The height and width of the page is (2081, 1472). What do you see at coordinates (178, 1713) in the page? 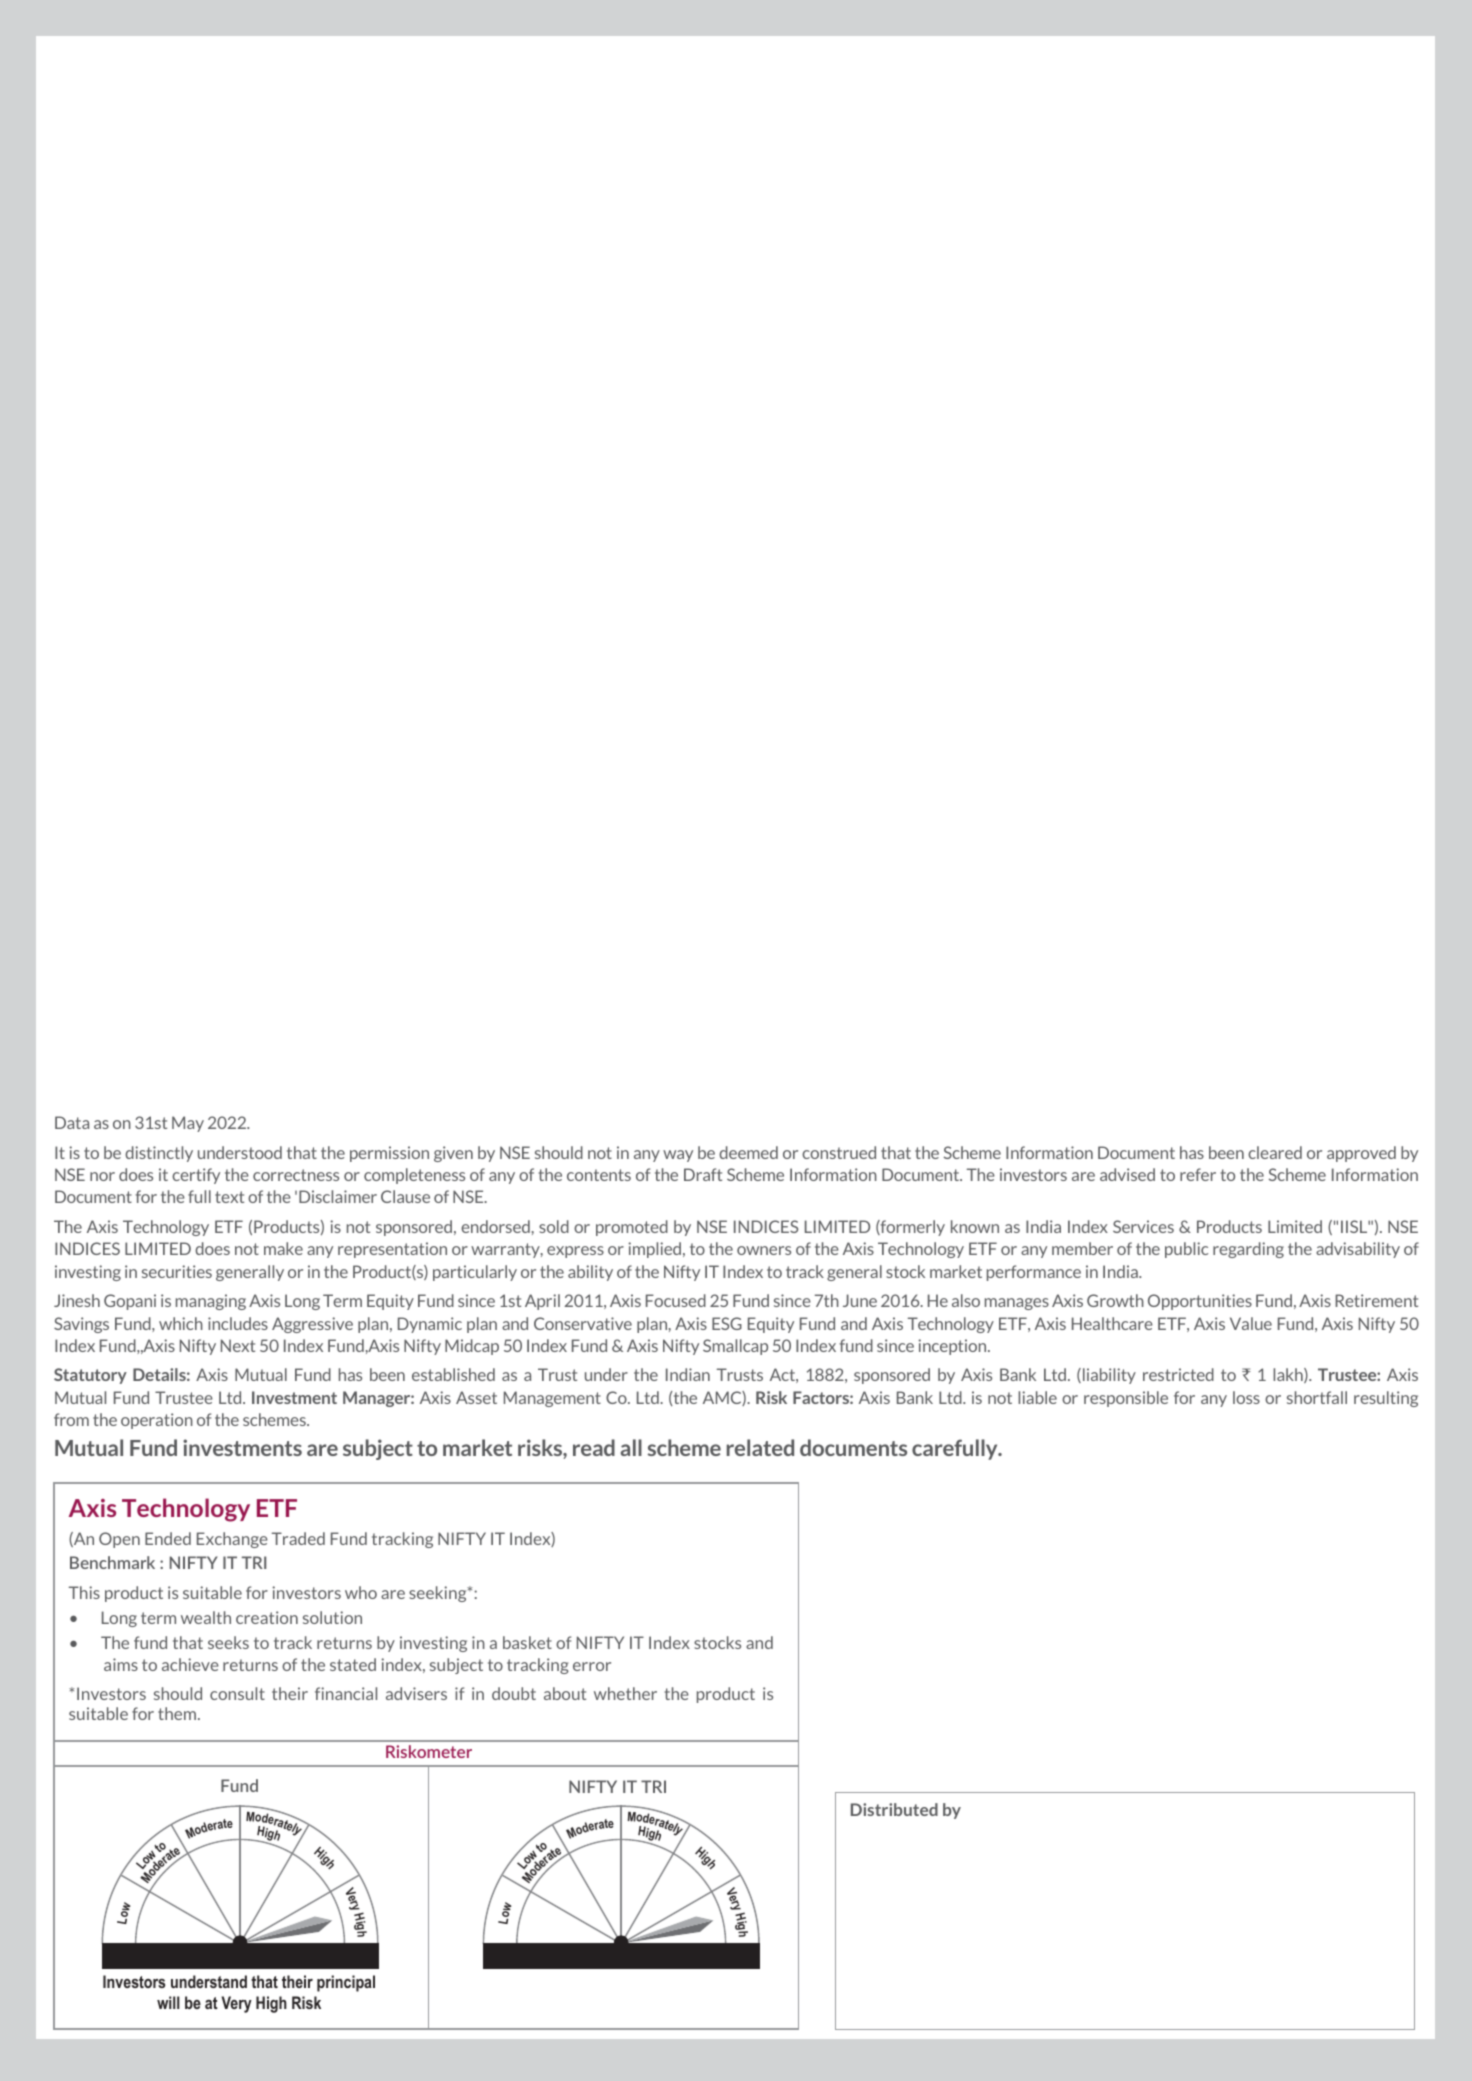
I see `them` at bounding box center [178, 1713].
